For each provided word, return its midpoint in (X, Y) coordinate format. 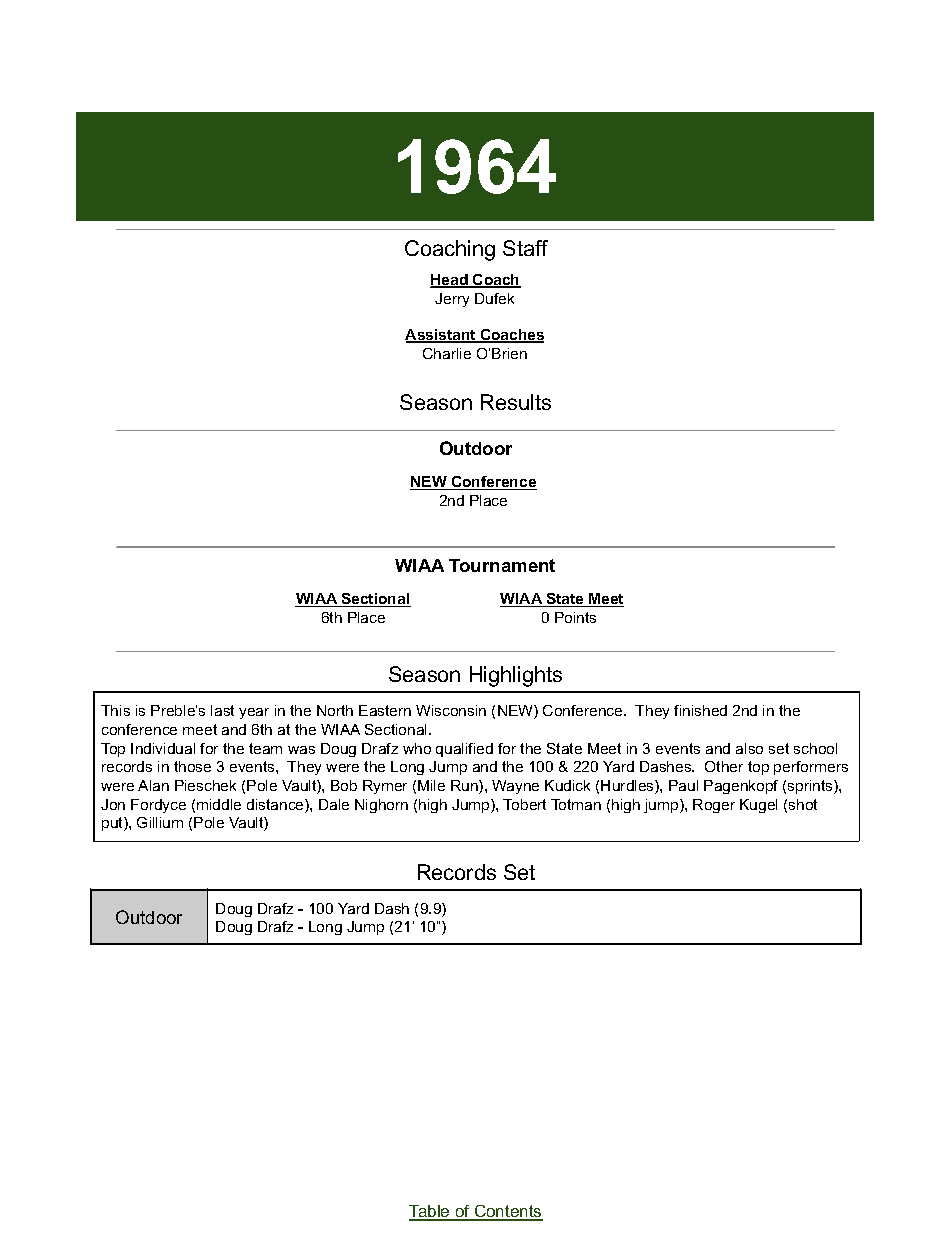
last (222, 710)
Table (430, 1213)
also (749, 748)
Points (575, 617)
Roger (714, 806)
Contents (507, 1213)
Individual (163, 748)
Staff (525, 248)
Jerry (452, 300)
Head (450, 281)
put (113, 824)
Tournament (502, 565)
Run (465, 787)
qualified (464, 750)
